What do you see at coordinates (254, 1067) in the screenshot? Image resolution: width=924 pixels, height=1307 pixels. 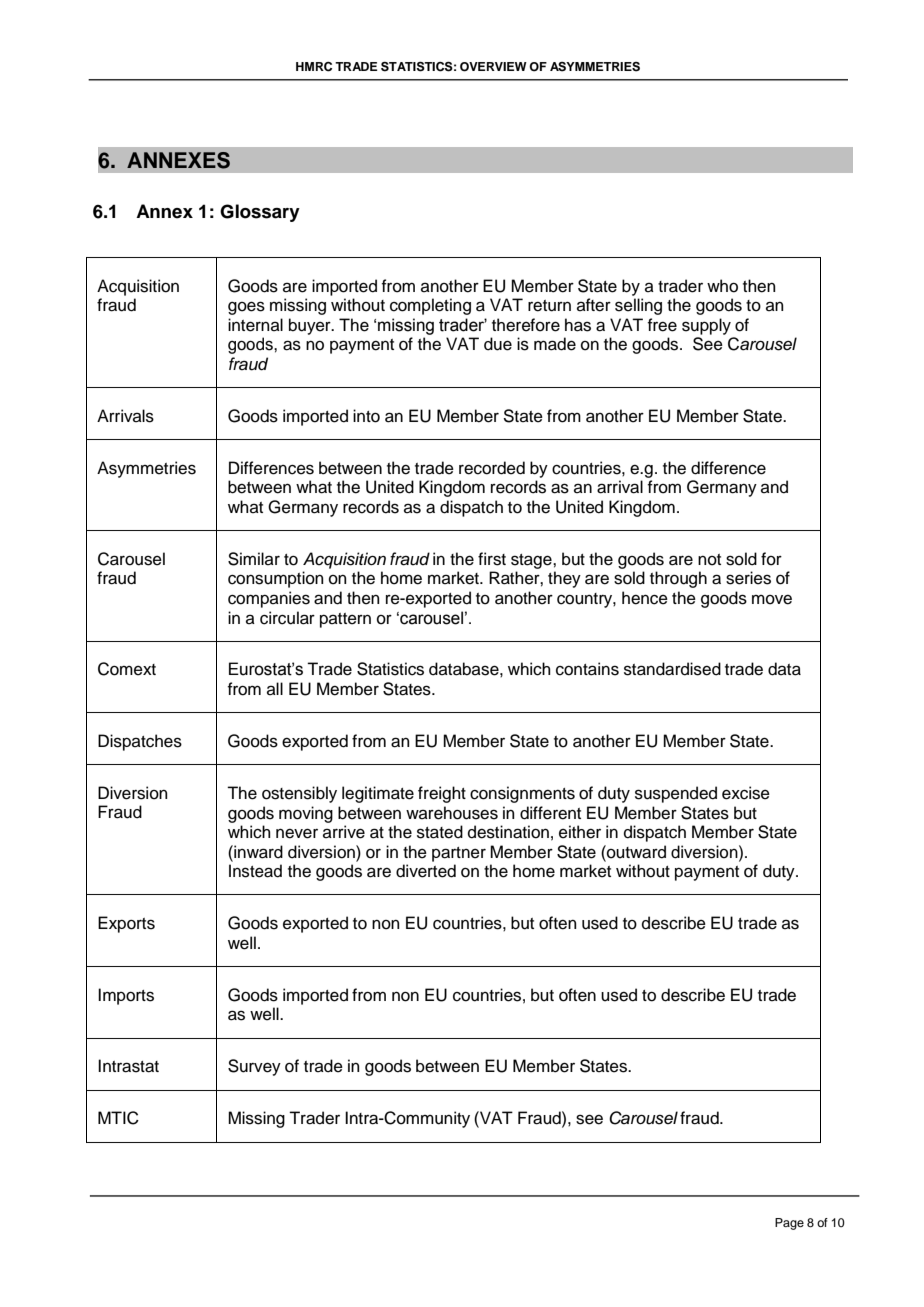 I see `Survey` at bounding box center [254, 1067].
